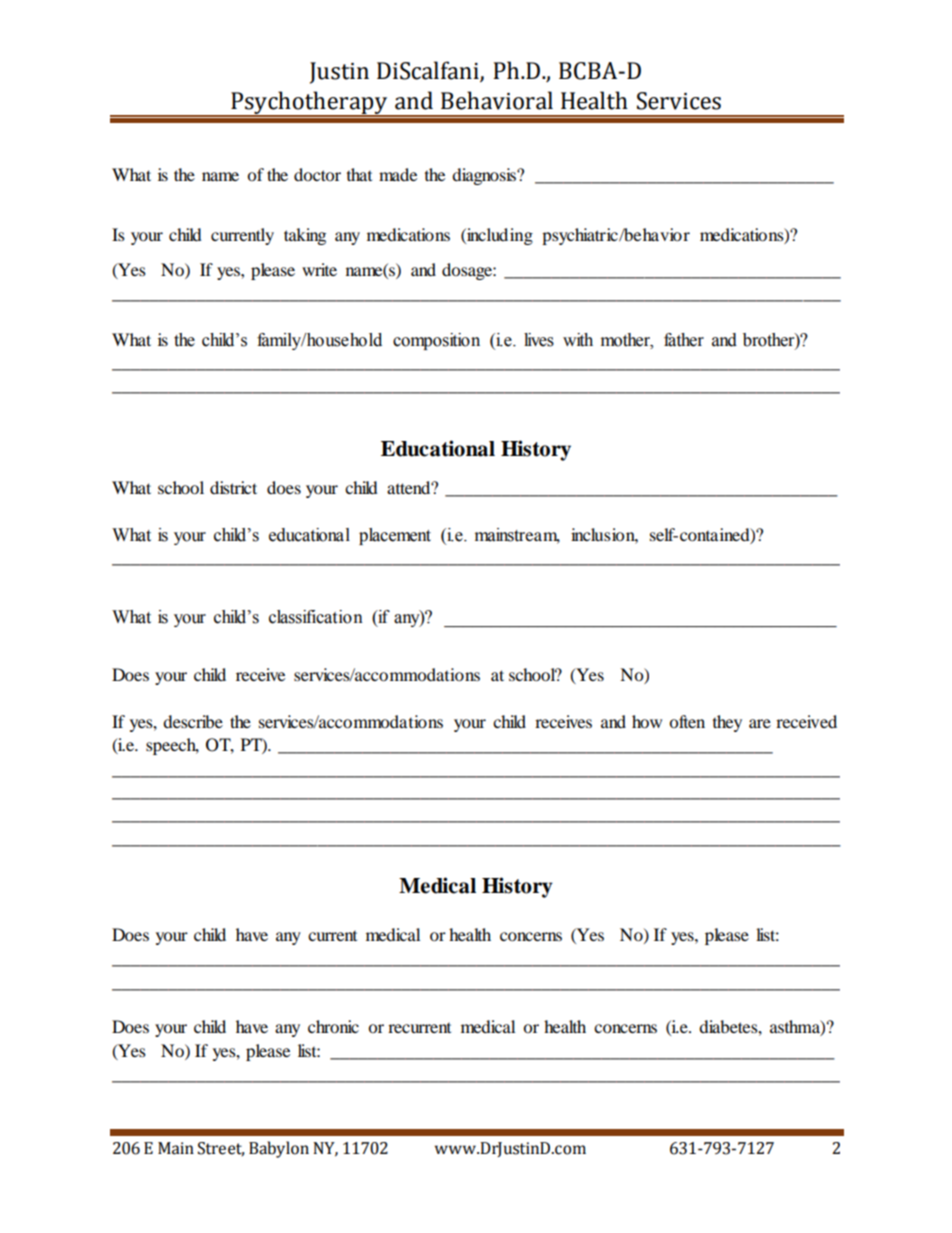  Describe the element at coordinates (309, 103) in the screenshot. I see `Psychotherapy` at that location.
